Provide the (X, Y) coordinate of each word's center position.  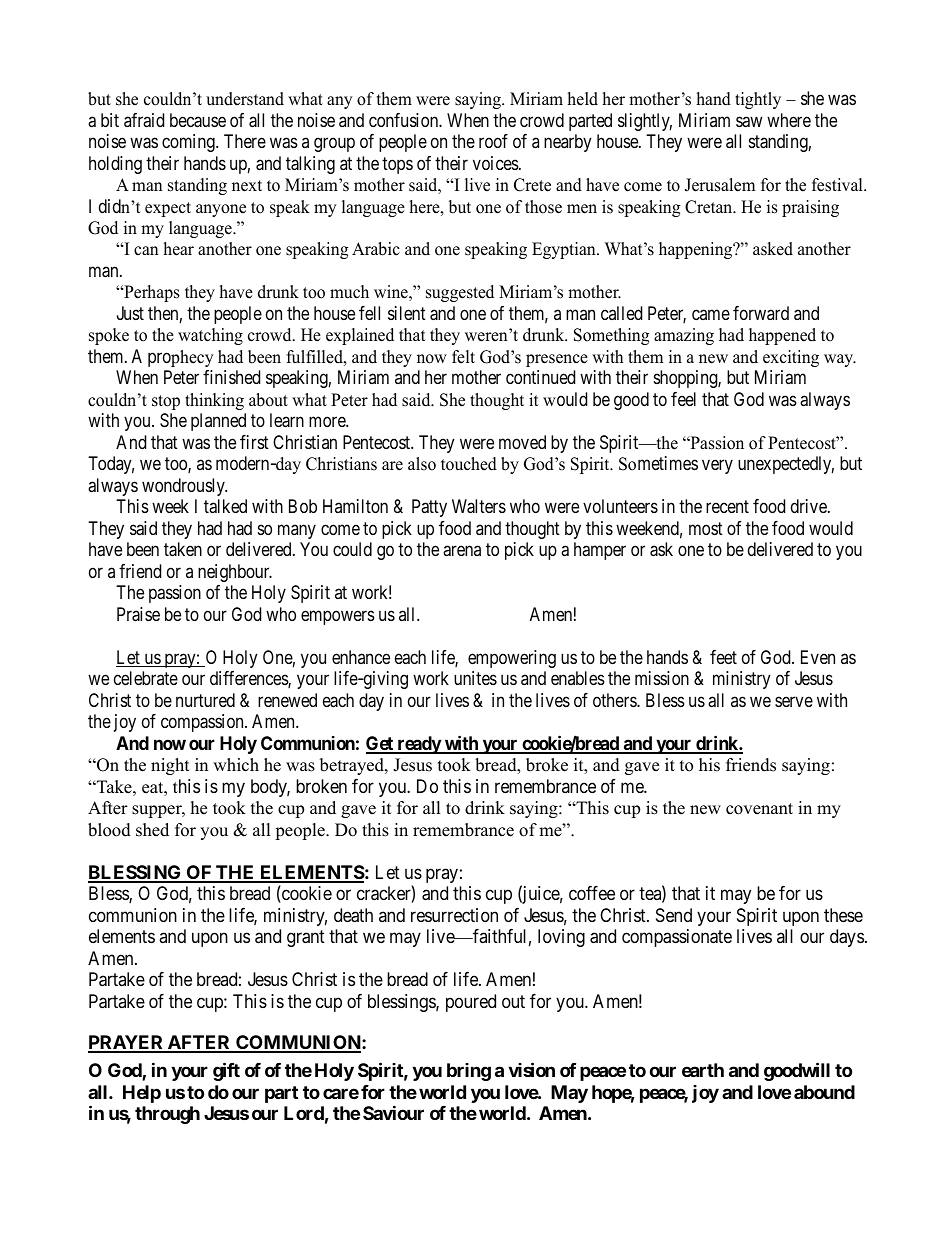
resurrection (454, 915)
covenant (759, 809)
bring (469, 1072)
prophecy (180, 358)
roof (493, 141)
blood (109, 830)
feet (723, 657)
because (198, 120)
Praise (138, 614)
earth (703, 1070)
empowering (512, 659)
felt (463, 357)
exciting (791, 358)
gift (226, 1072)
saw (749, 121)
